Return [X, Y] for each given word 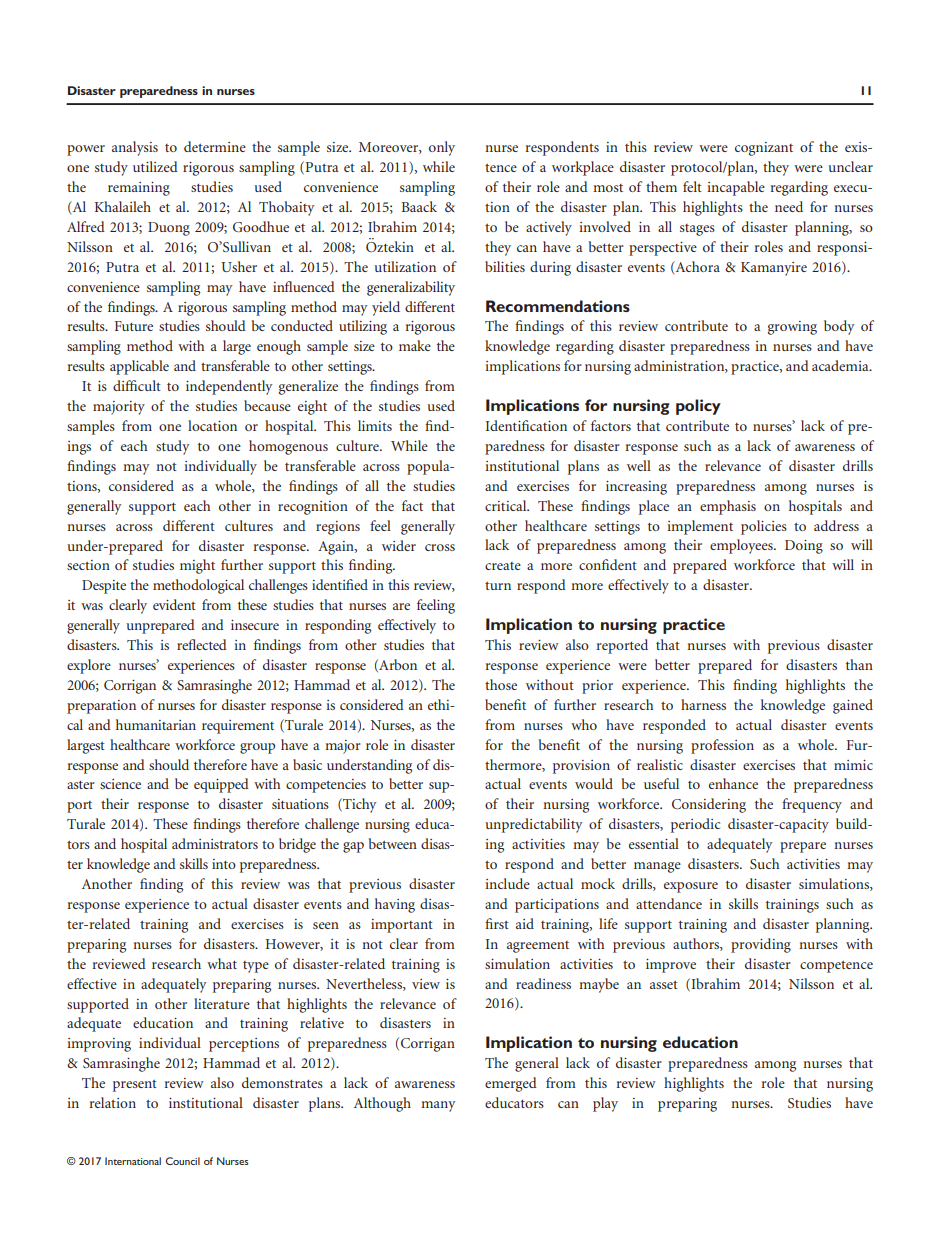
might [197, 566]
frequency [812, 805]
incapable [736, 188]
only [442, 148]
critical [507, 505]
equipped [221, 785]
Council [183, 1161]
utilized [155, 166]
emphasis [728, 507]
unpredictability [534, 825]
